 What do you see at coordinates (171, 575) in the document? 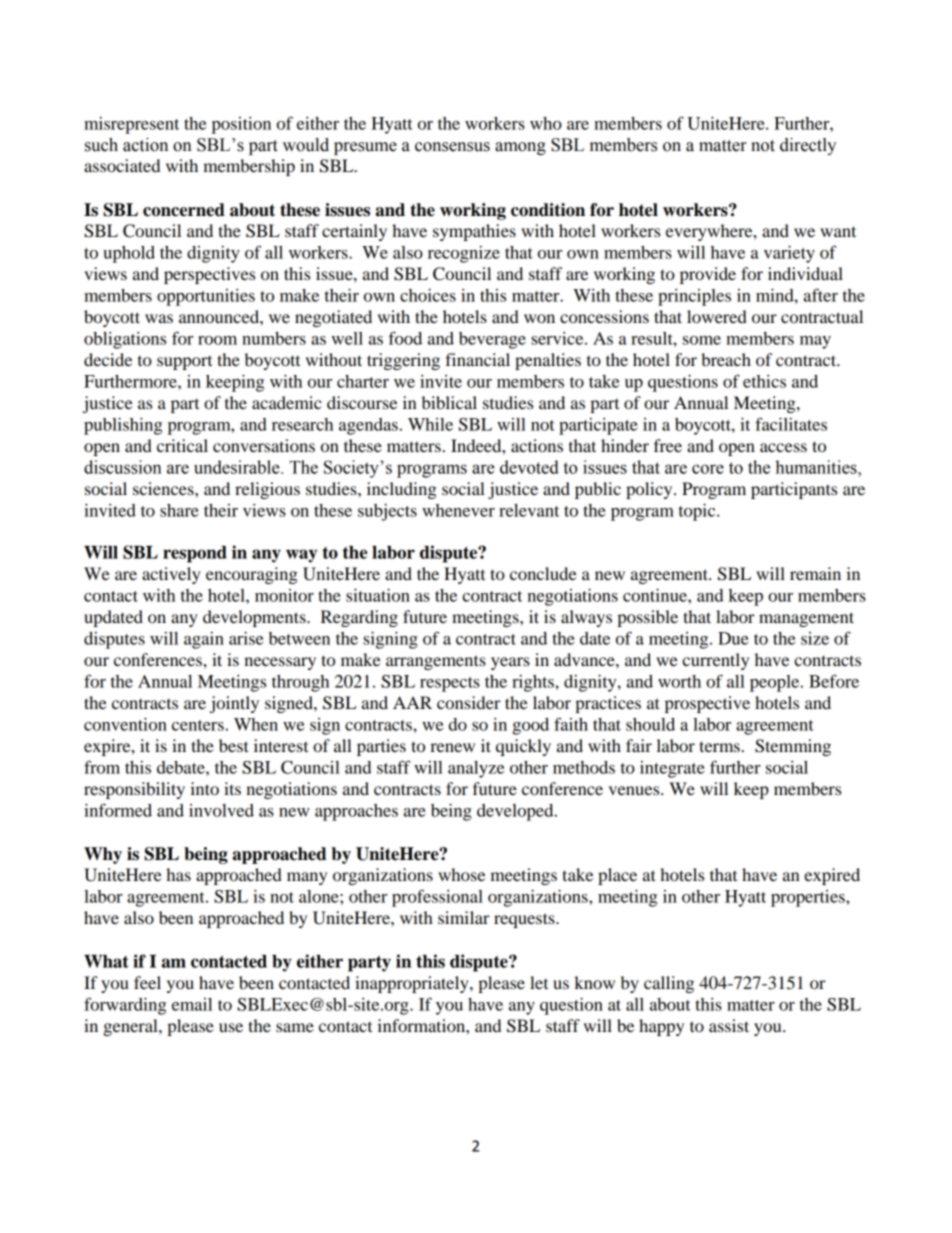
I see `actively` at bounding box center [171, 575].
